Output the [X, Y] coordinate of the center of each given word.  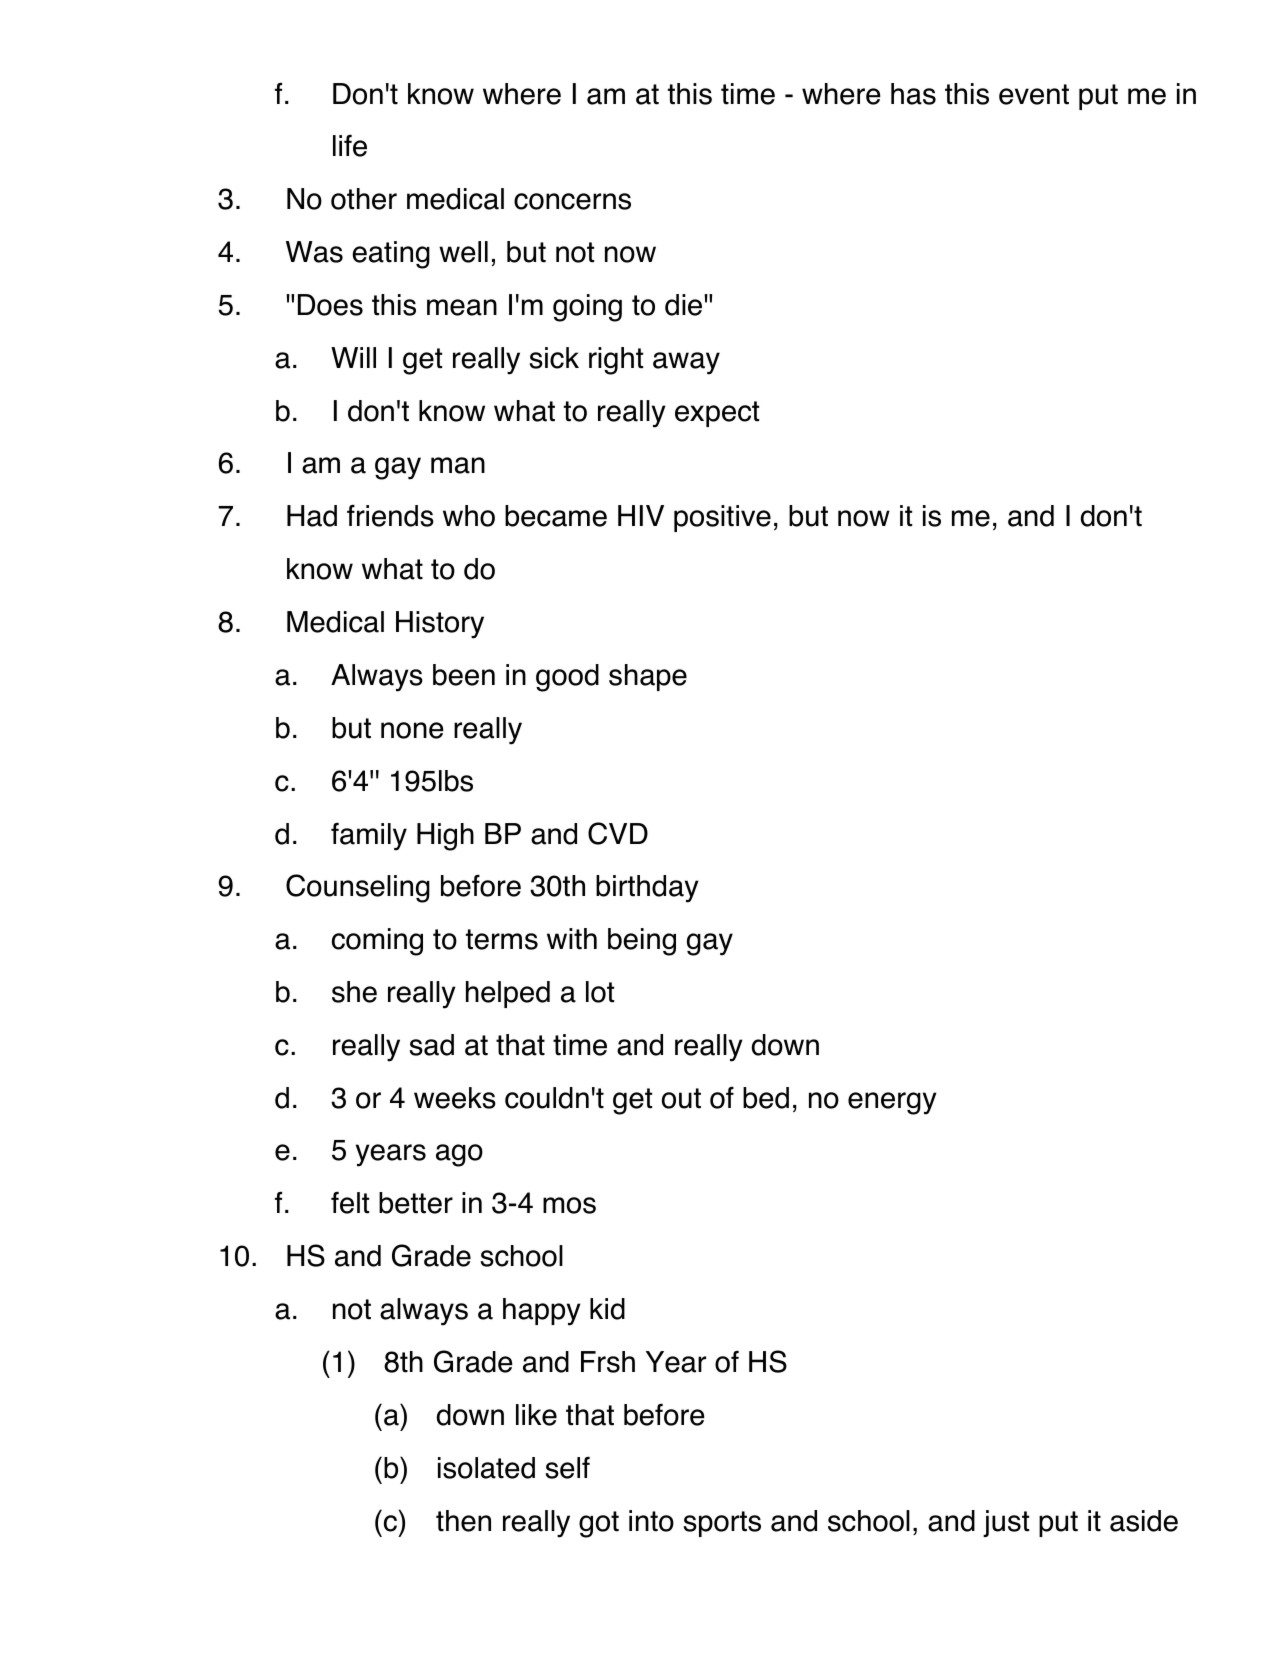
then [463, 1521]
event [1034, 94]
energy [892, 1103]
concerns [572, 201]
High [445, 837]
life [350, 145]
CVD [618, 833]
